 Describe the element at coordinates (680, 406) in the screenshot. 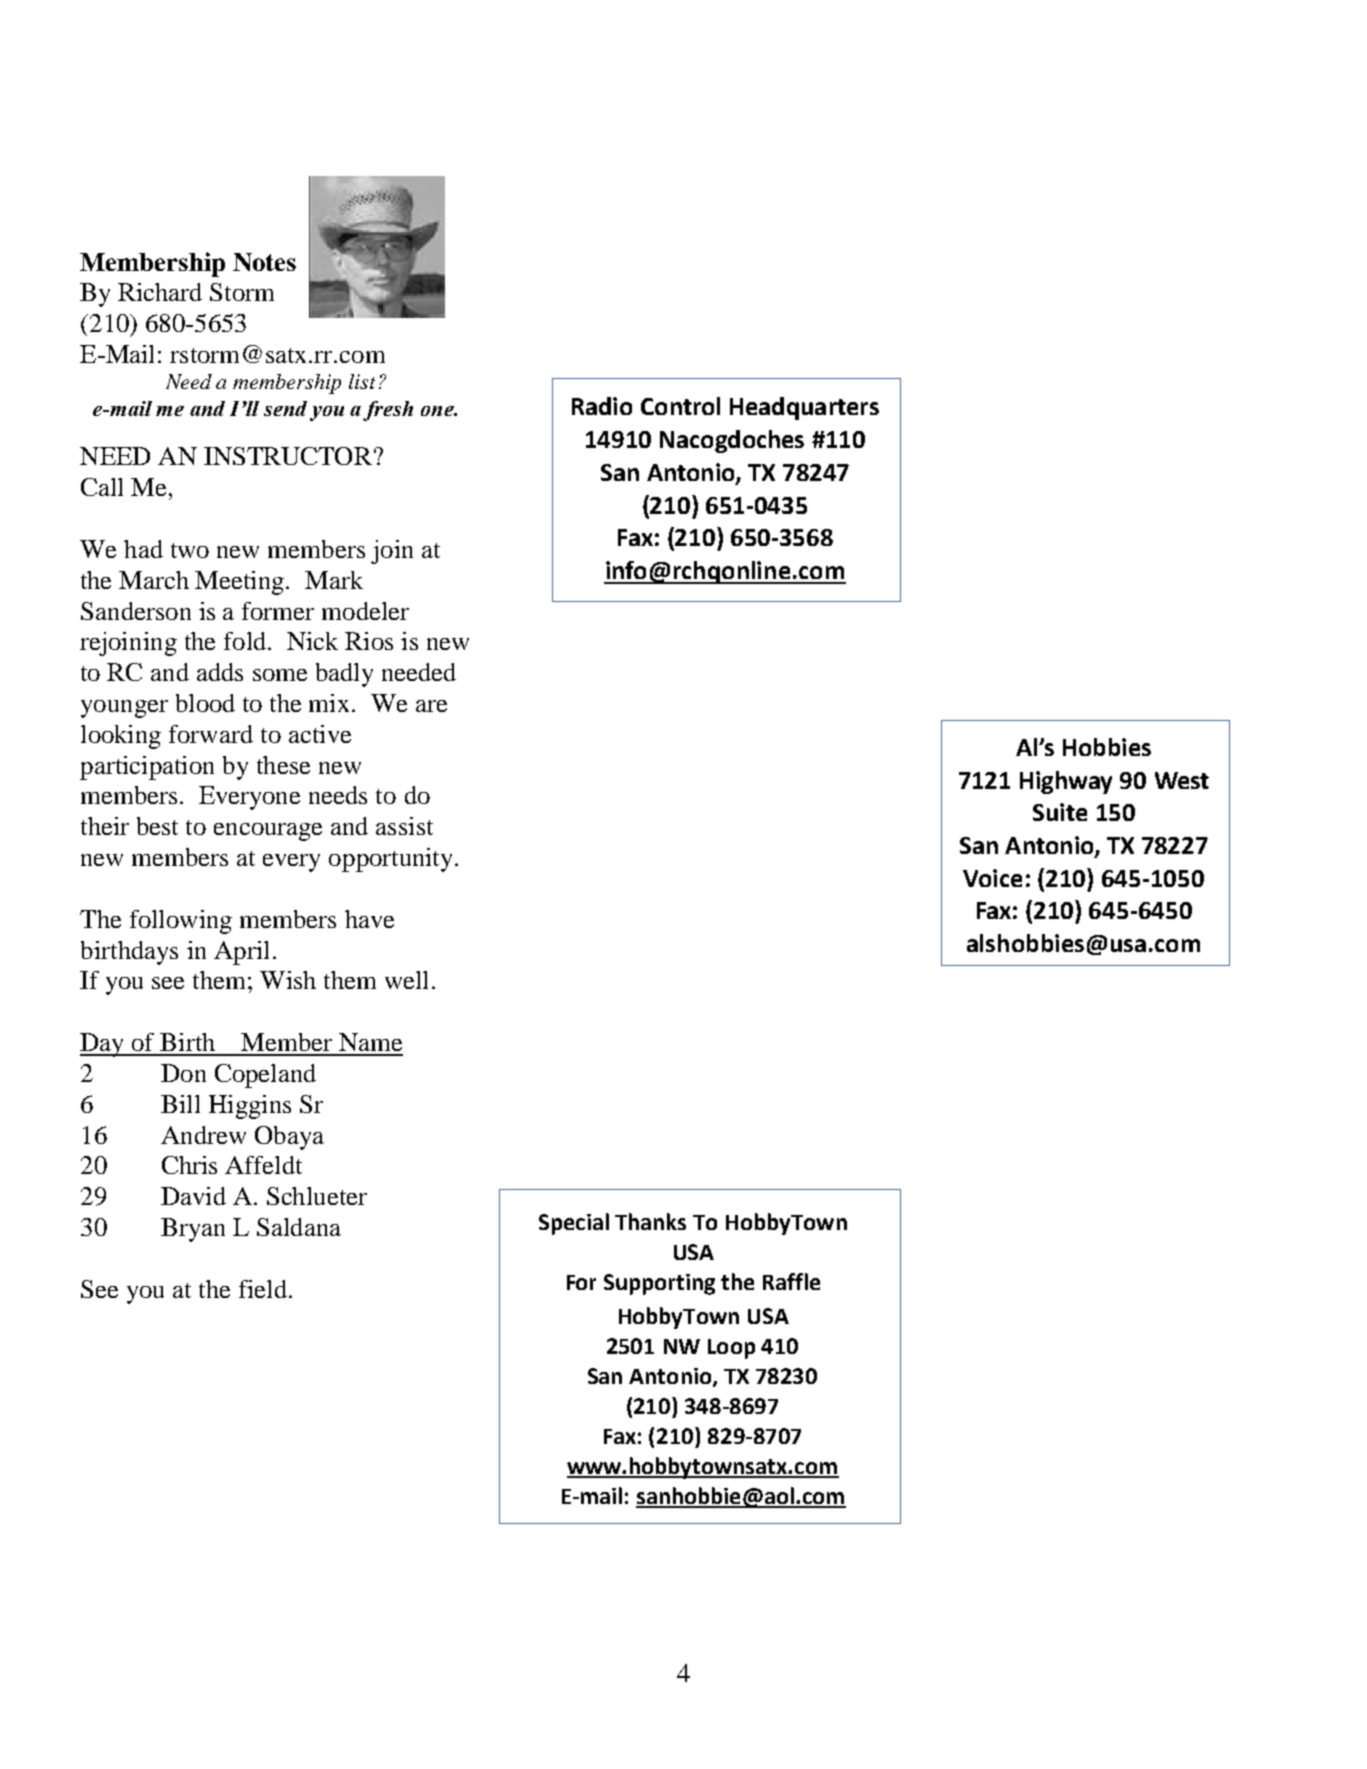

I see `Control` at that location.
